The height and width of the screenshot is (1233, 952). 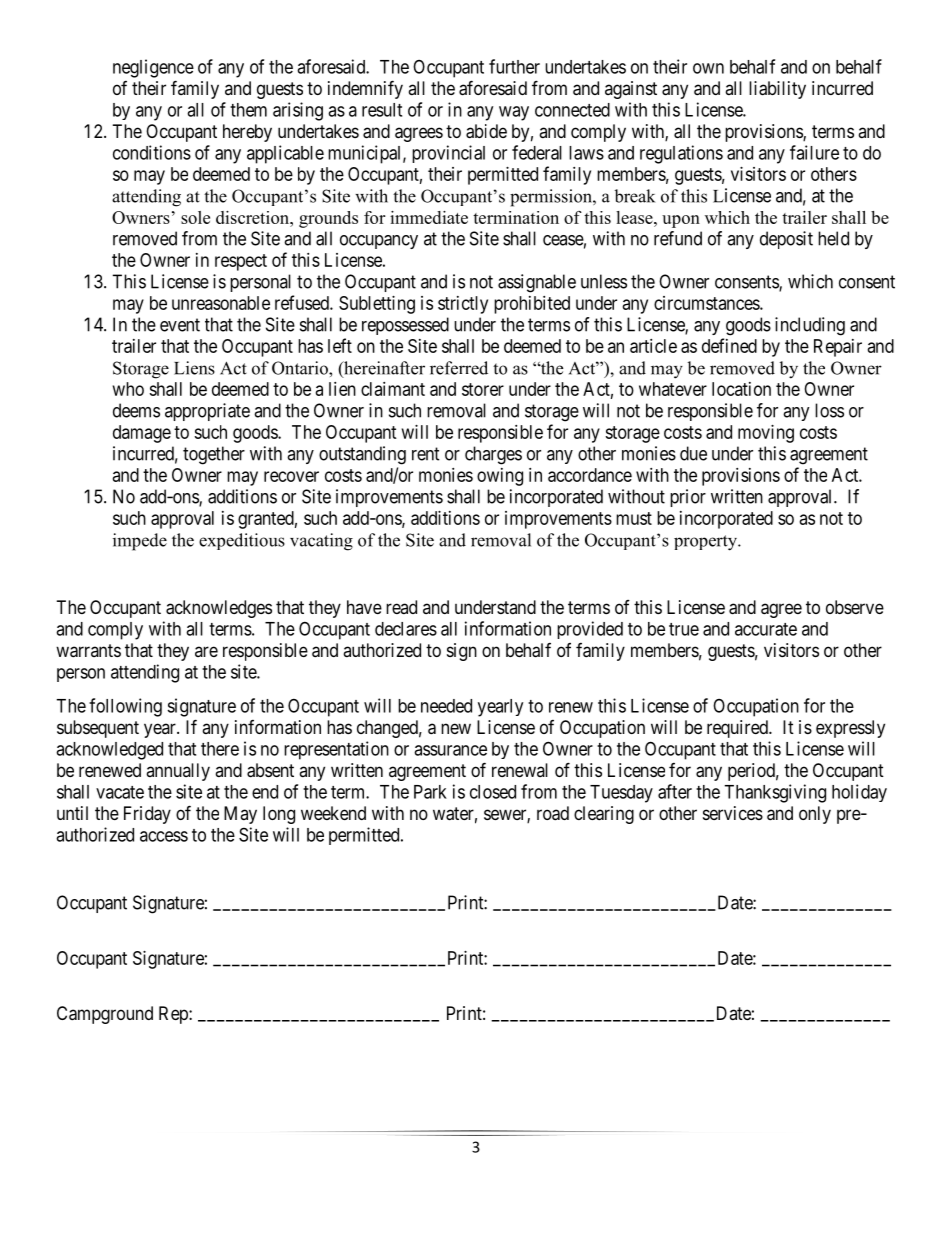 I want to click on subsequent, so click(x=98, y=729).
